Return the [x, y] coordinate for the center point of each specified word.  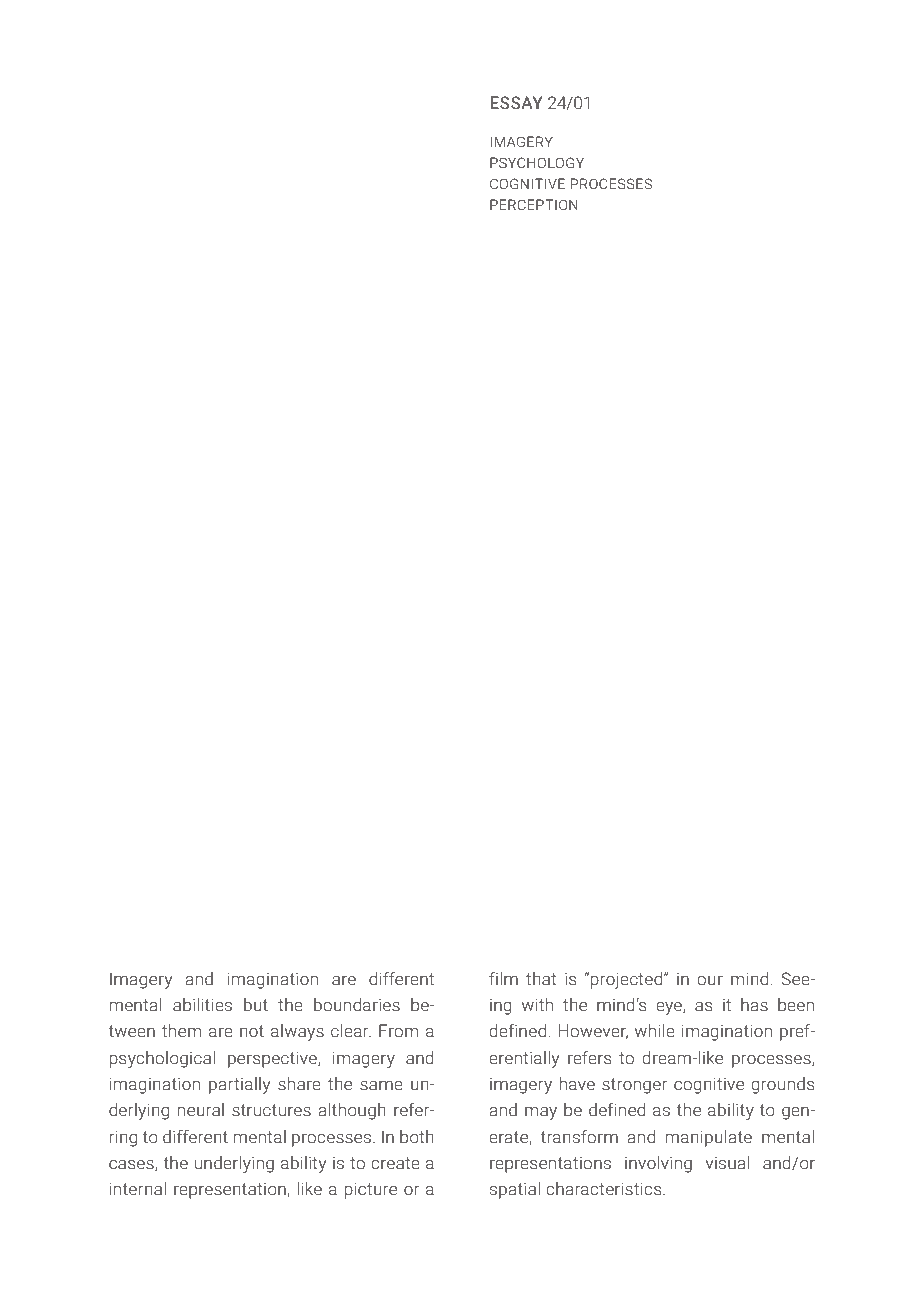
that [541, 979]
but [256, 1005]
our [710, 981]
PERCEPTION [534, 204]
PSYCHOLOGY [537, 163]
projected [628, 980]
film [503, 978]
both [417, 1137]
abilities [202, 1005]
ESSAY [516, 103]
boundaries [357, 1005]
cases [132, 1165]
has [754, 1005]
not [252, 1031]
